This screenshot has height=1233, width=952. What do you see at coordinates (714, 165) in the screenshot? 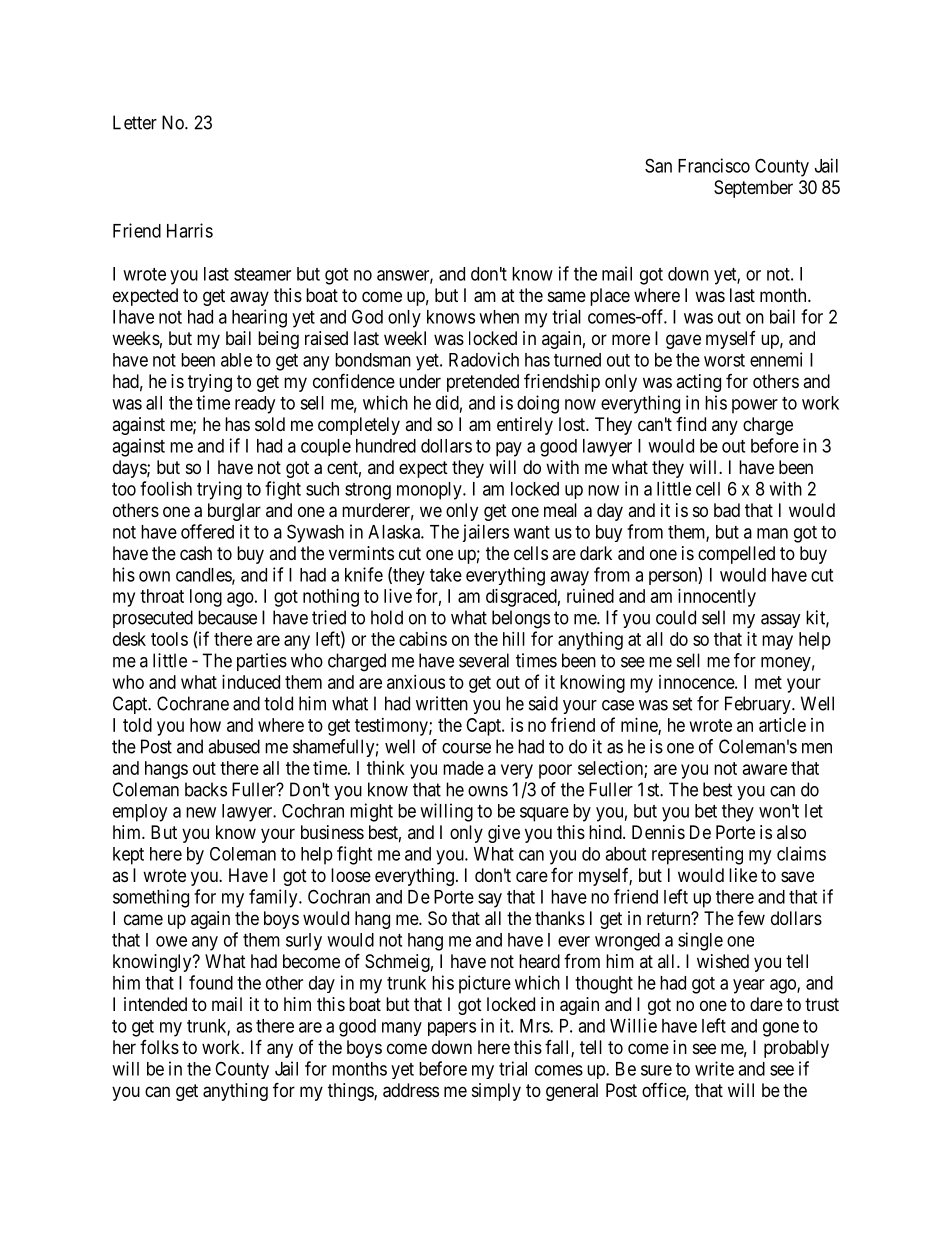
I see `Francisco` at bounding box center [714, 165].
